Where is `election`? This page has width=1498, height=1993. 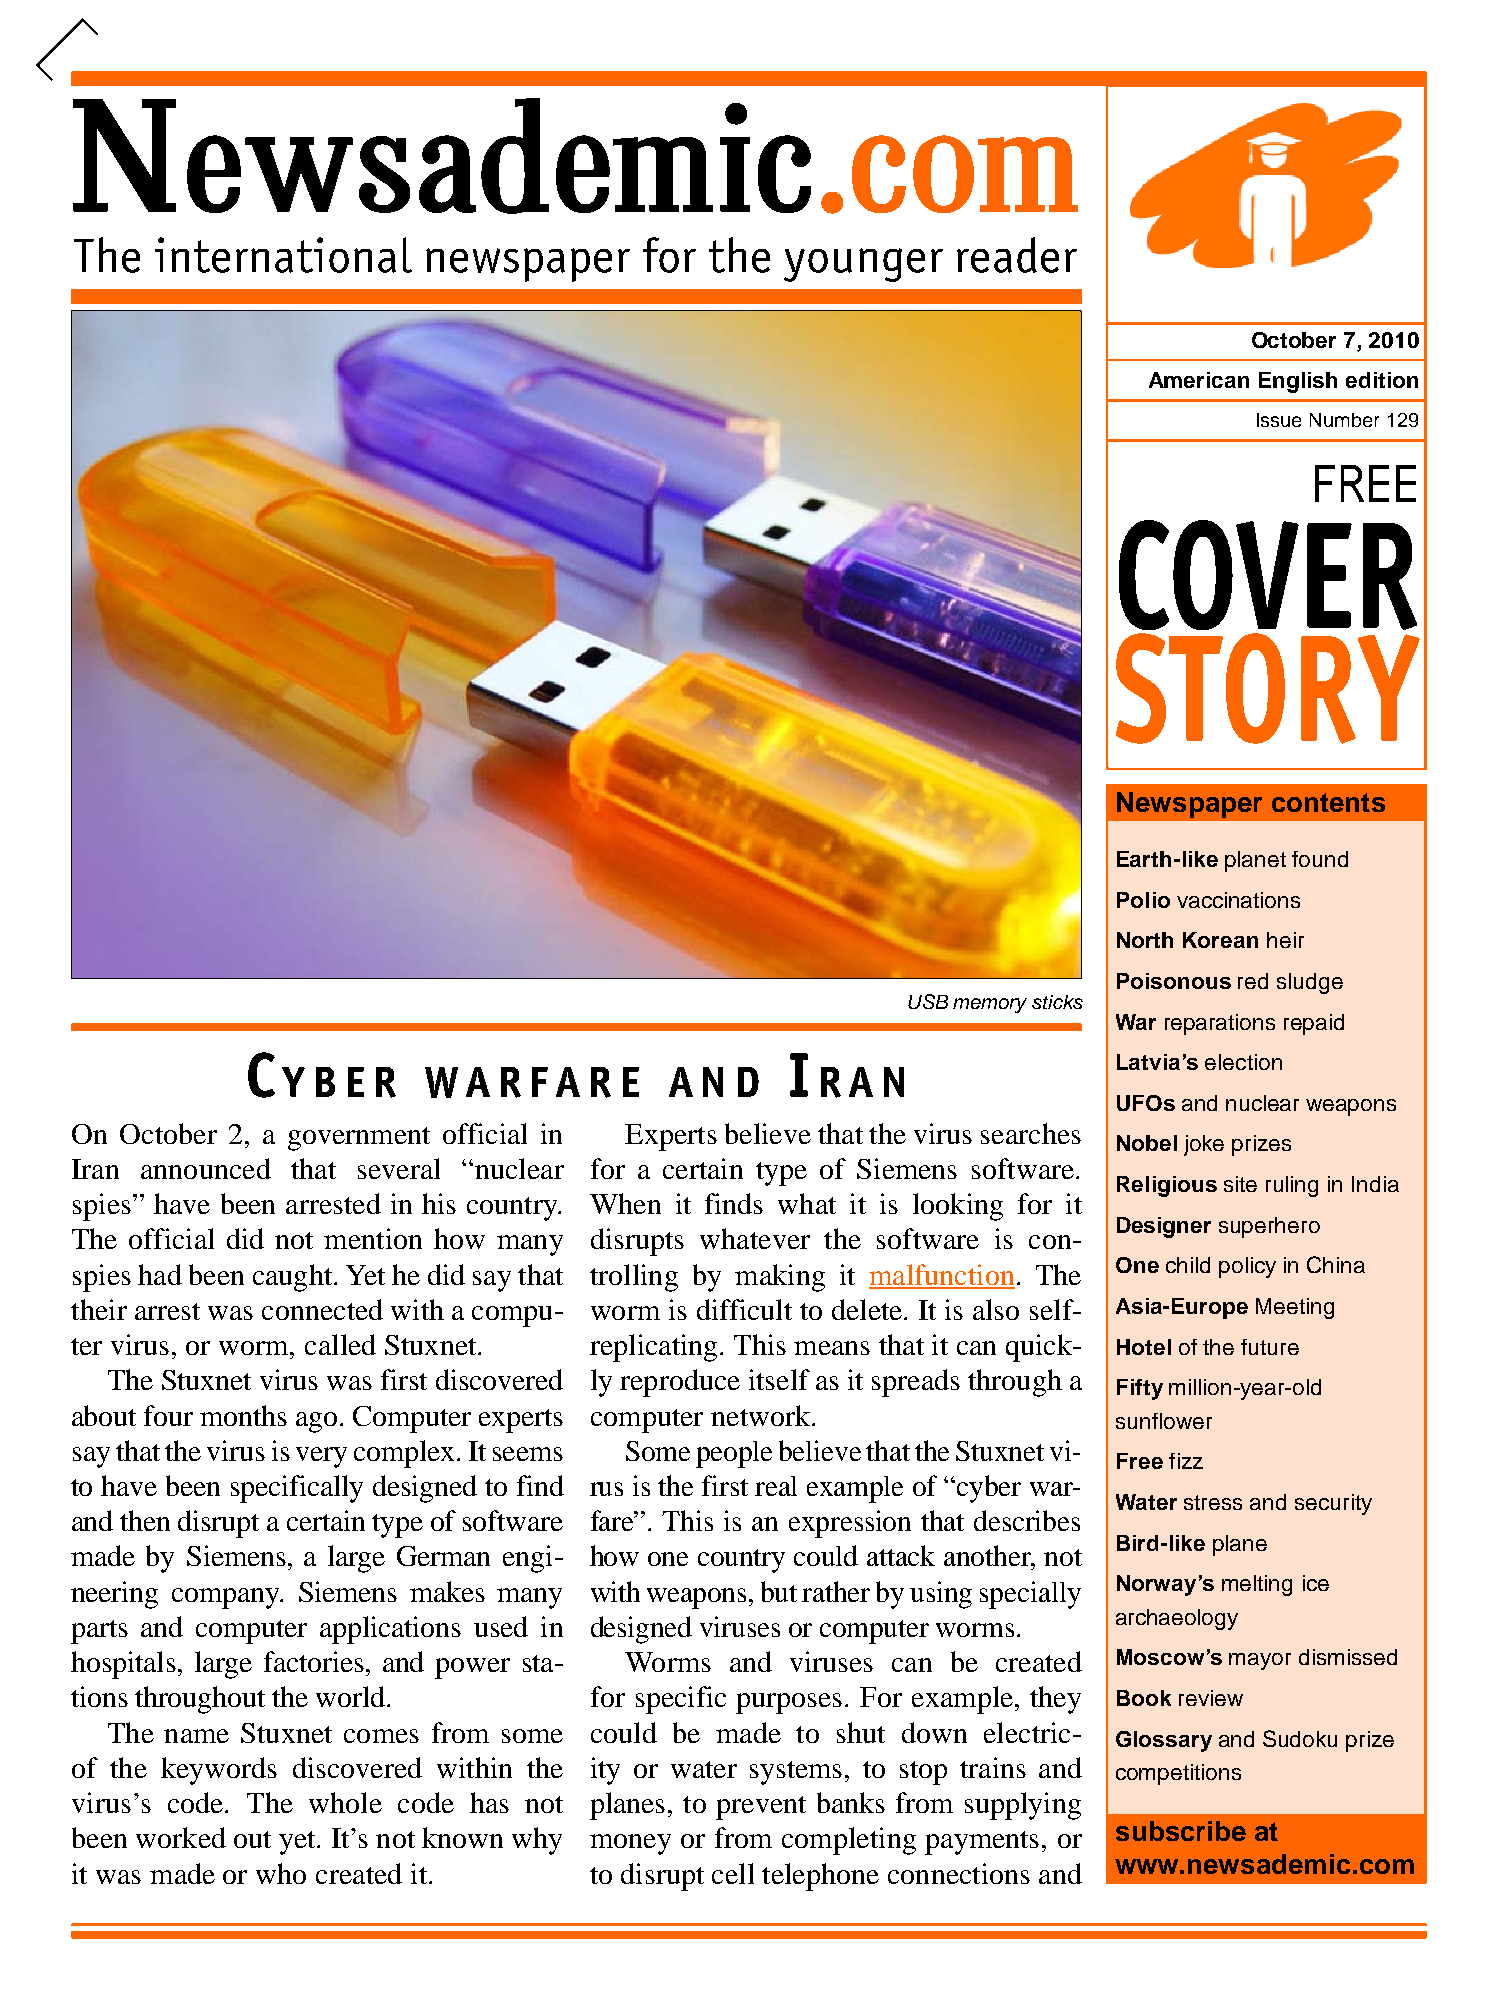
election is located at coordinates (1243, 1062).
